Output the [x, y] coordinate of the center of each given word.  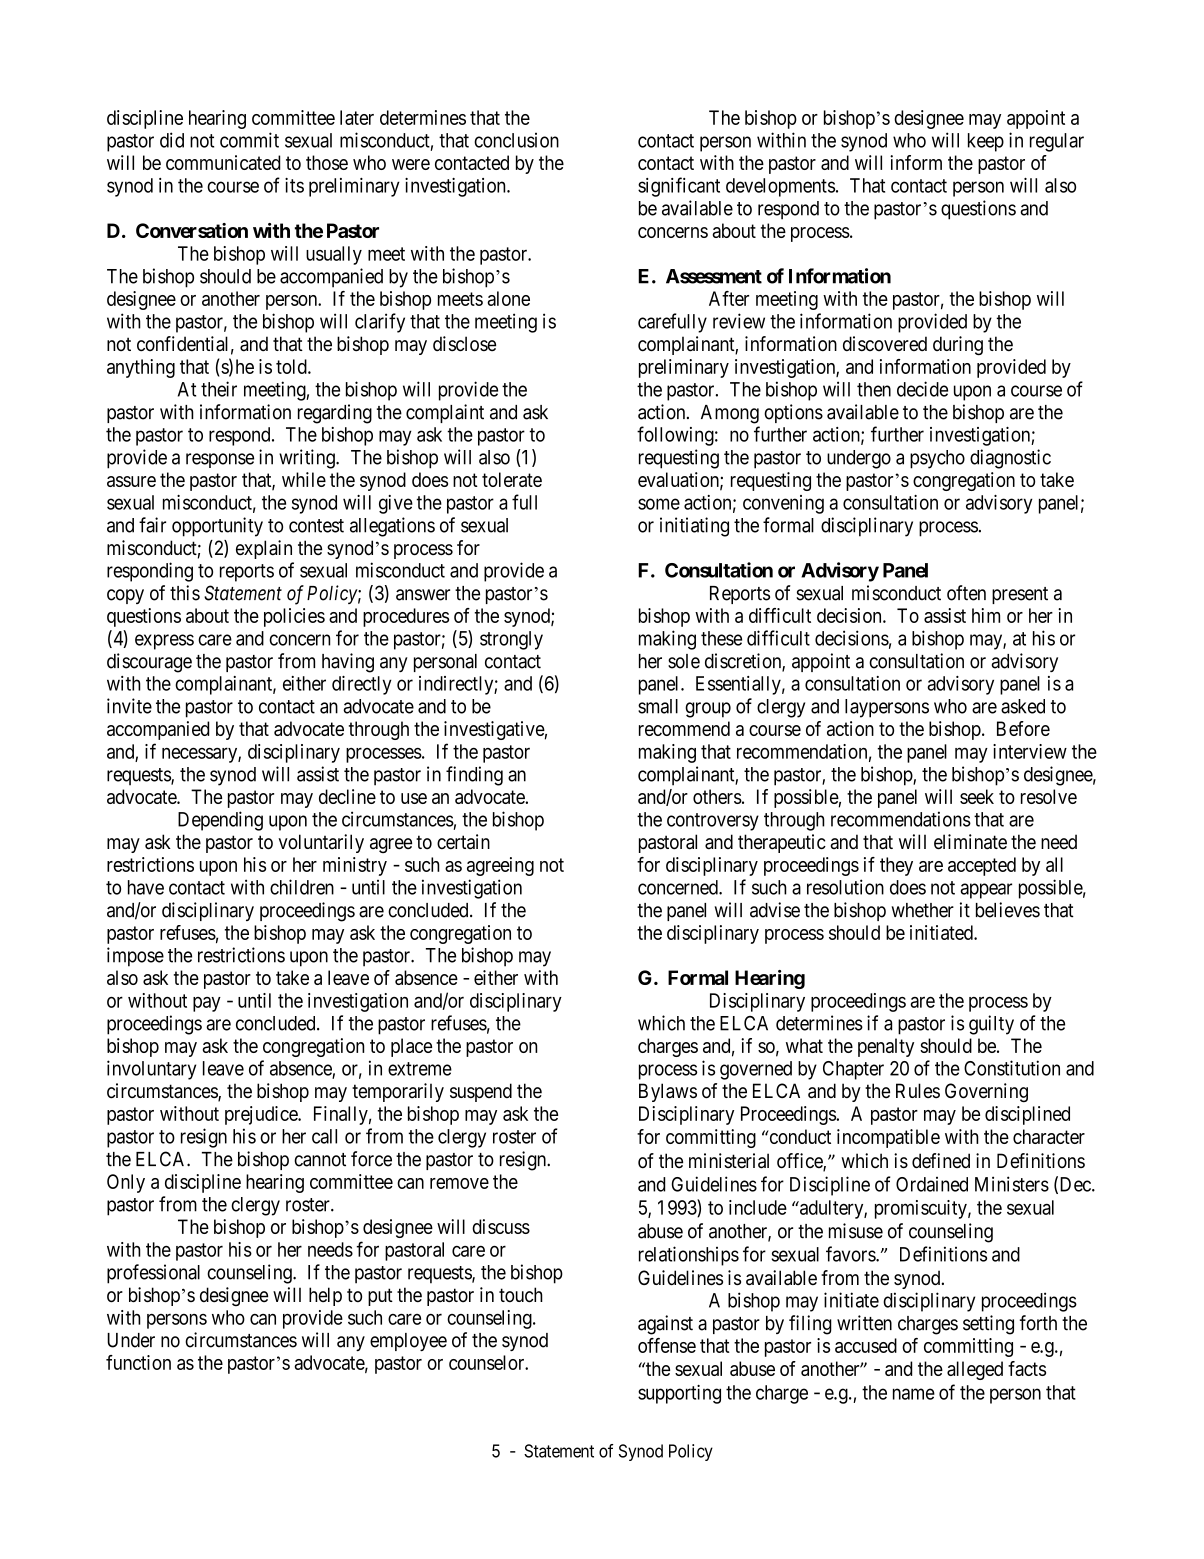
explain [264, 549]
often [966, 593]
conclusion [516, 140]
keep [986, 142]
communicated [223, 162]
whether [923, 910]
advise [775, 910]
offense [667, 1345]
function [138, 1362]
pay [207, 1004]
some [659, 504]
